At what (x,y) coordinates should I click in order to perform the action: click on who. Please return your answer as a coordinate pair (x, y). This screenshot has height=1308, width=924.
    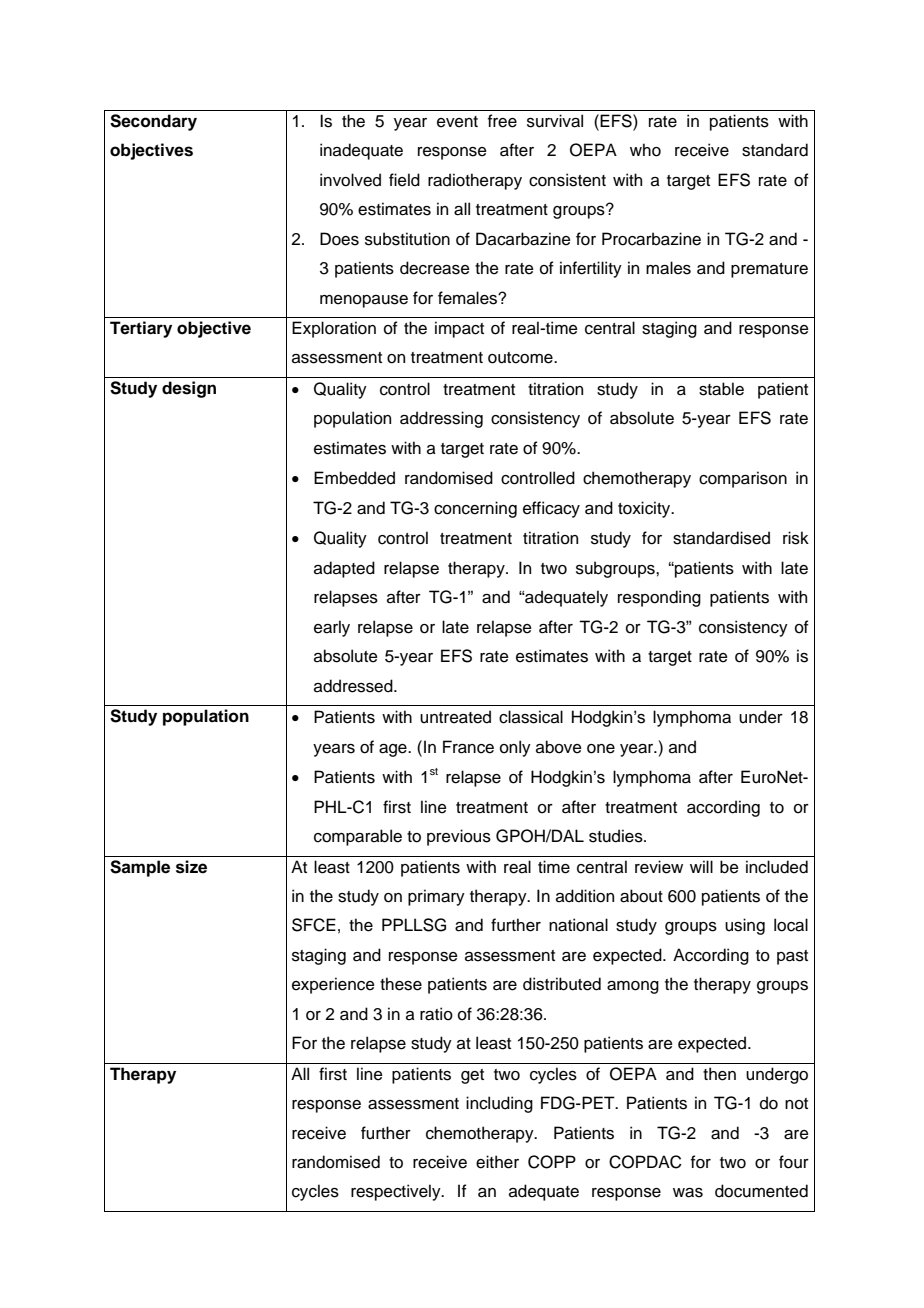
    Looking at the image, I should click on (645, 150).
